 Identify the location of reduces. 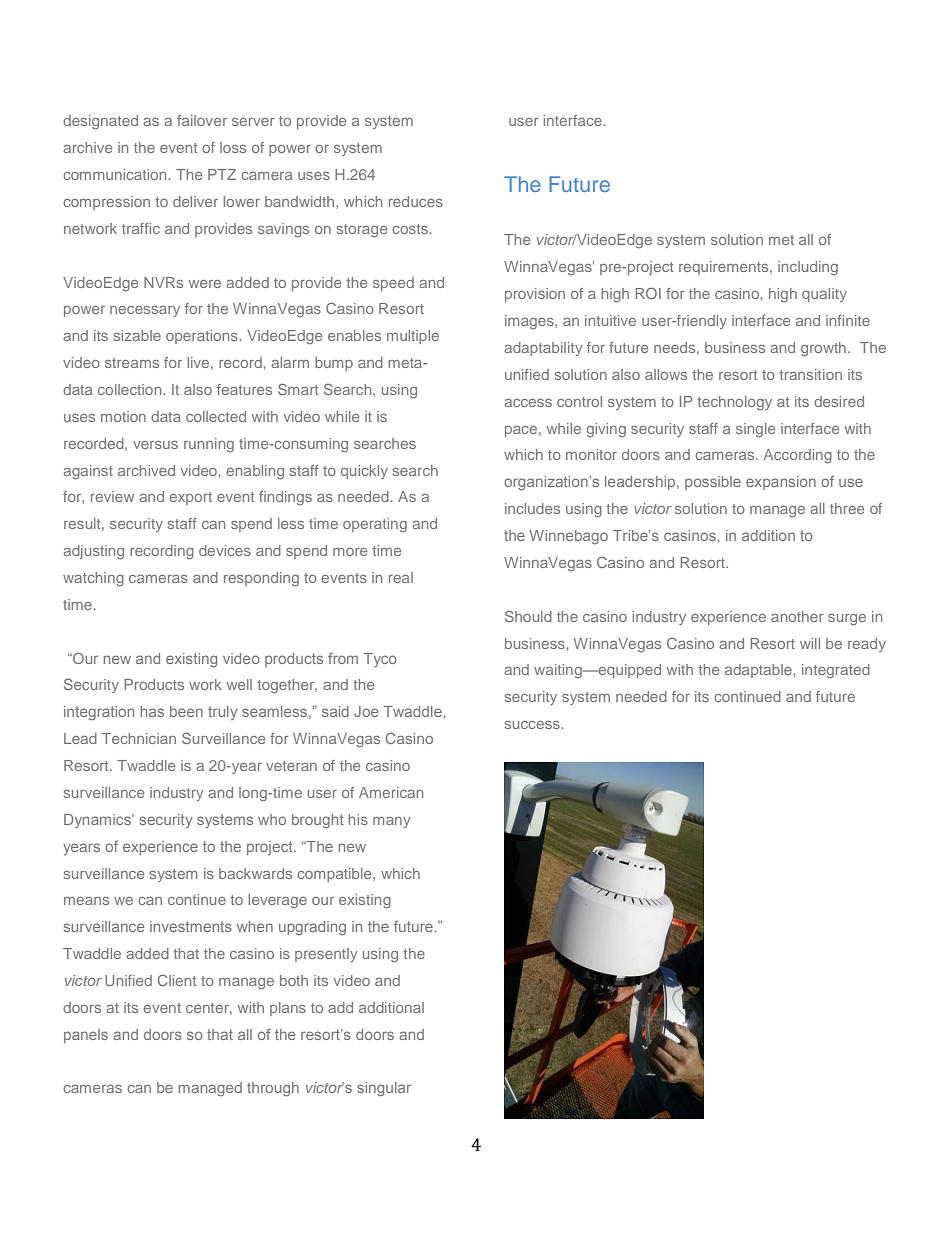
(416, 201).
